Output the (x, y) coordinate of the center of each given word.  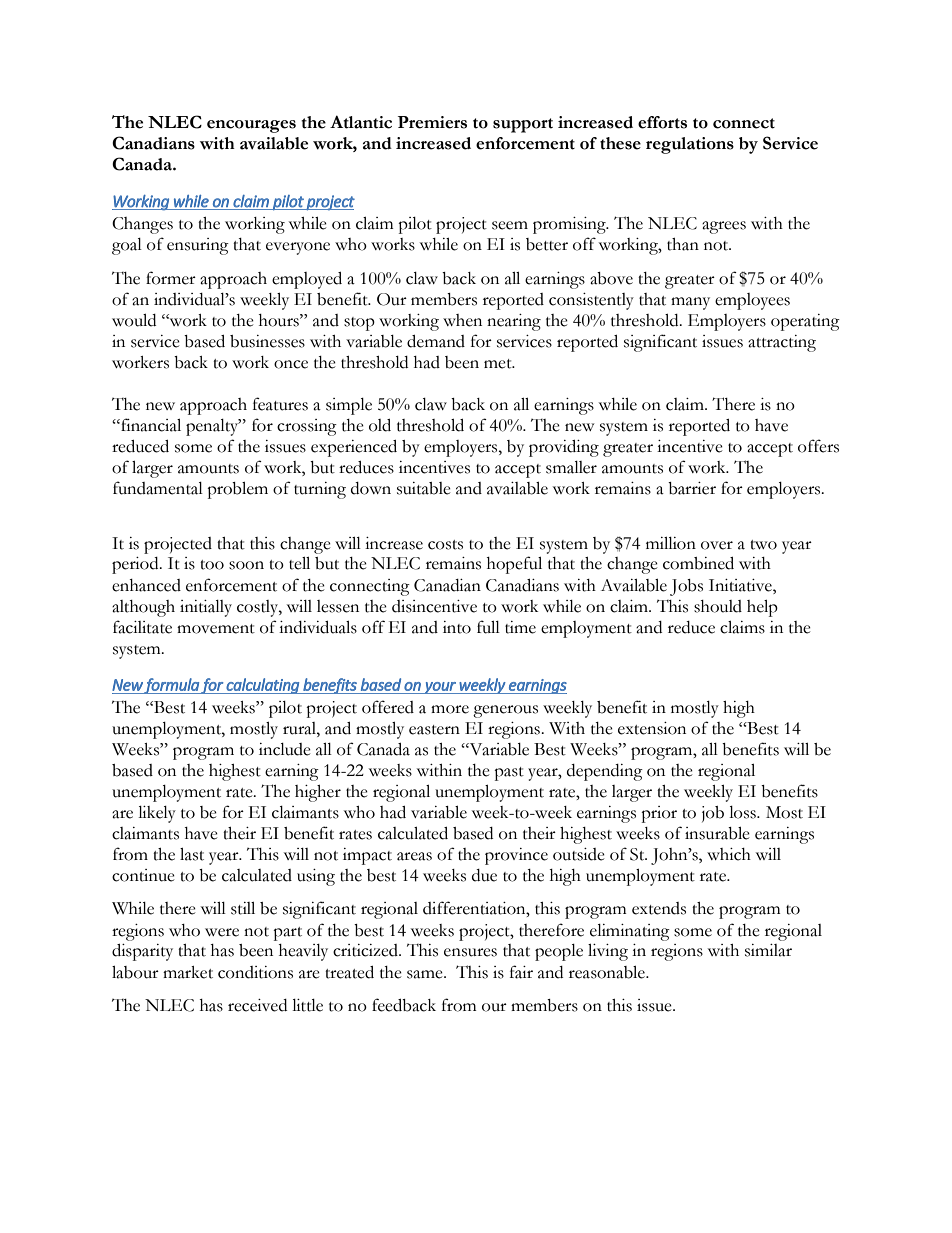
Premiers (432, 122)
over (717, 545)
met (499, 364)
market (188, 972)
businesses (267, 341)
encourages (251, 126)
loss (743, 812)
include (285, 749)
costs (445, 545)
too (212, 565)
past (509, 774)
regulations (690, 145)
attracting (782, 343)
